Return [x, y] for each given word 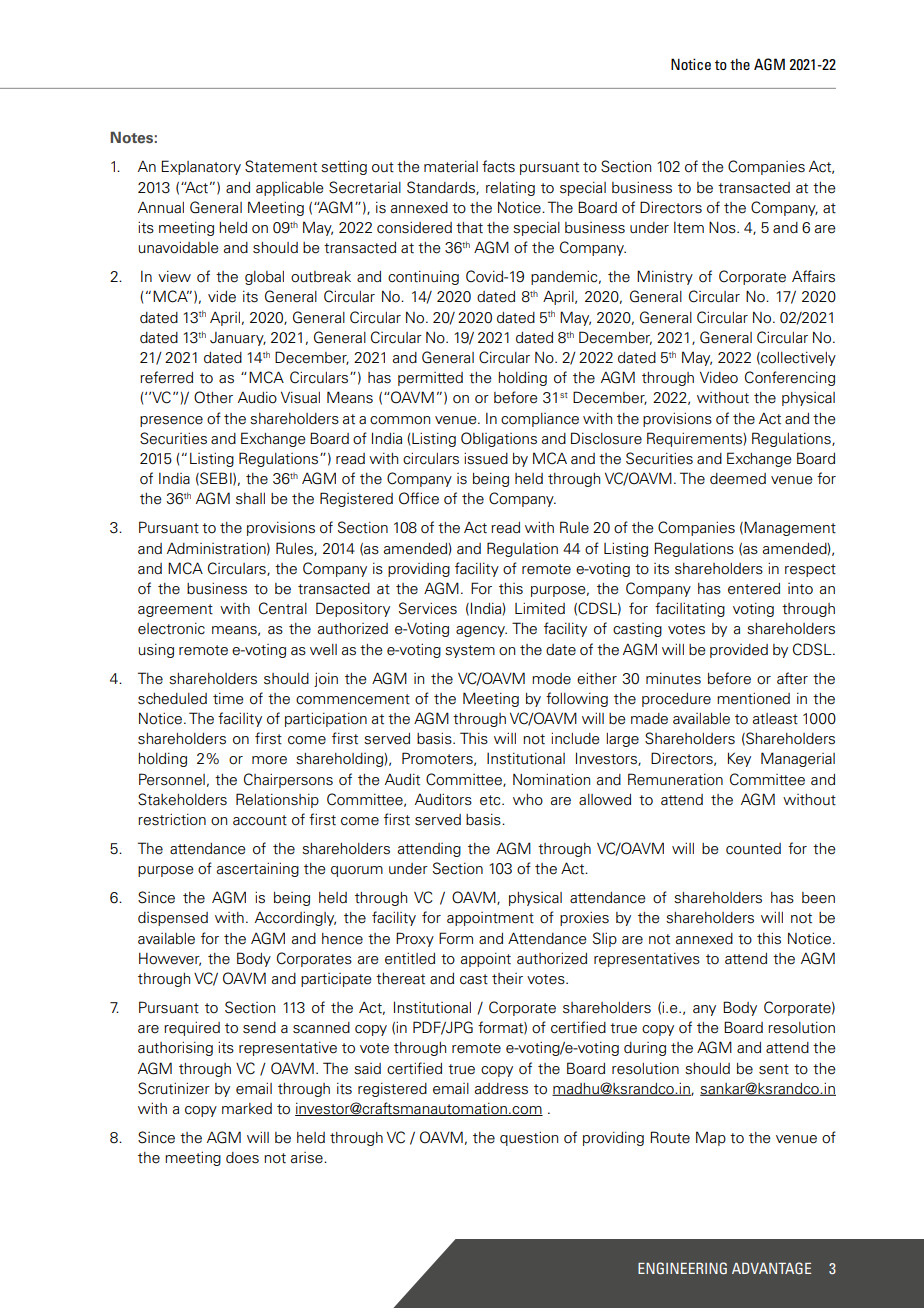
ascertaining [258, 869]
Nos [723, 227]
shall [250, 499]
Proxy [415, 939]
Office [419, 498]
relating [510, 189]
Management [790, 528]
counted [753, 849]
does [242, 1158]
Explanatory [201, 167]
